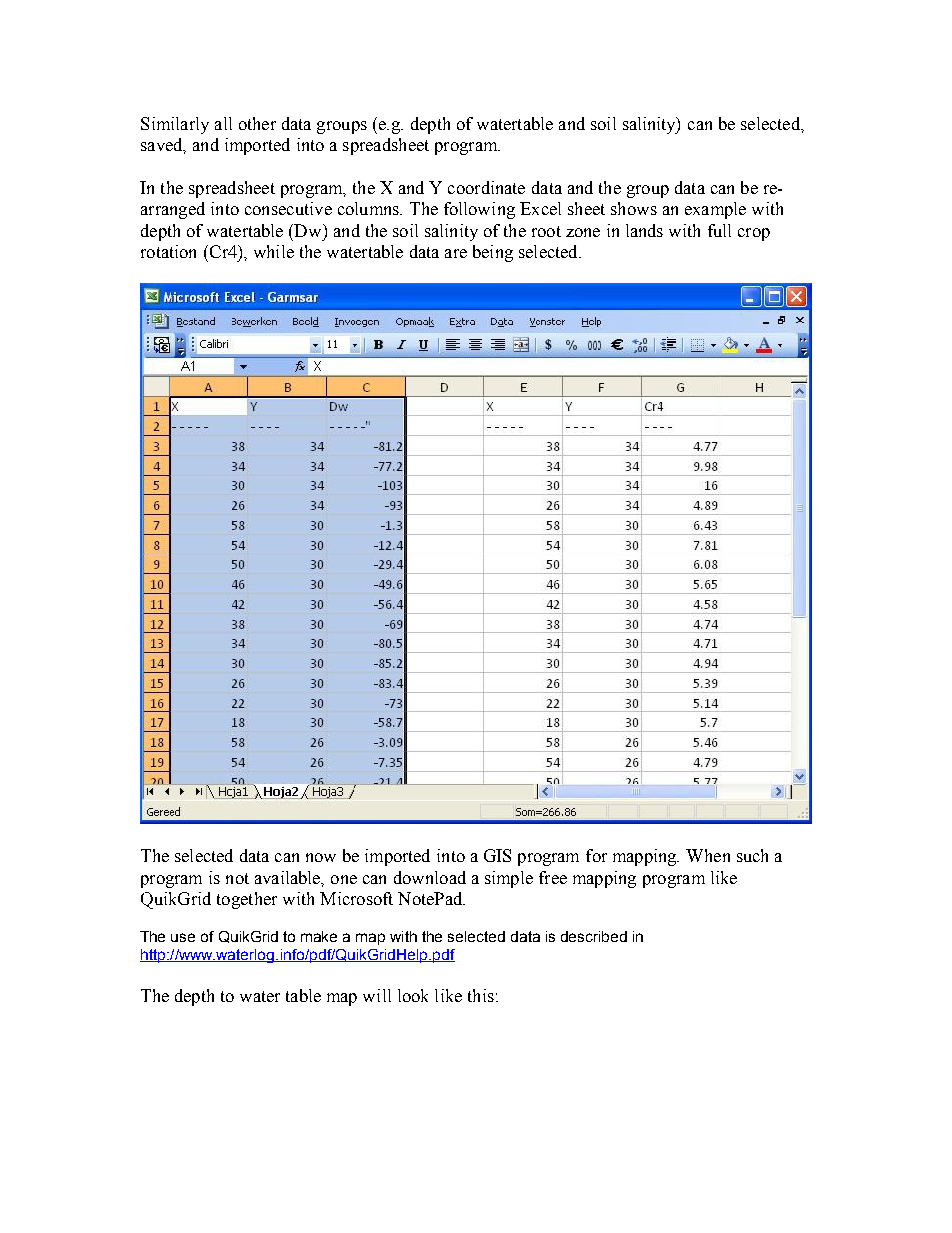 The height and width of the document is (1233, 952). I want to click on now, so click(321, 857).
